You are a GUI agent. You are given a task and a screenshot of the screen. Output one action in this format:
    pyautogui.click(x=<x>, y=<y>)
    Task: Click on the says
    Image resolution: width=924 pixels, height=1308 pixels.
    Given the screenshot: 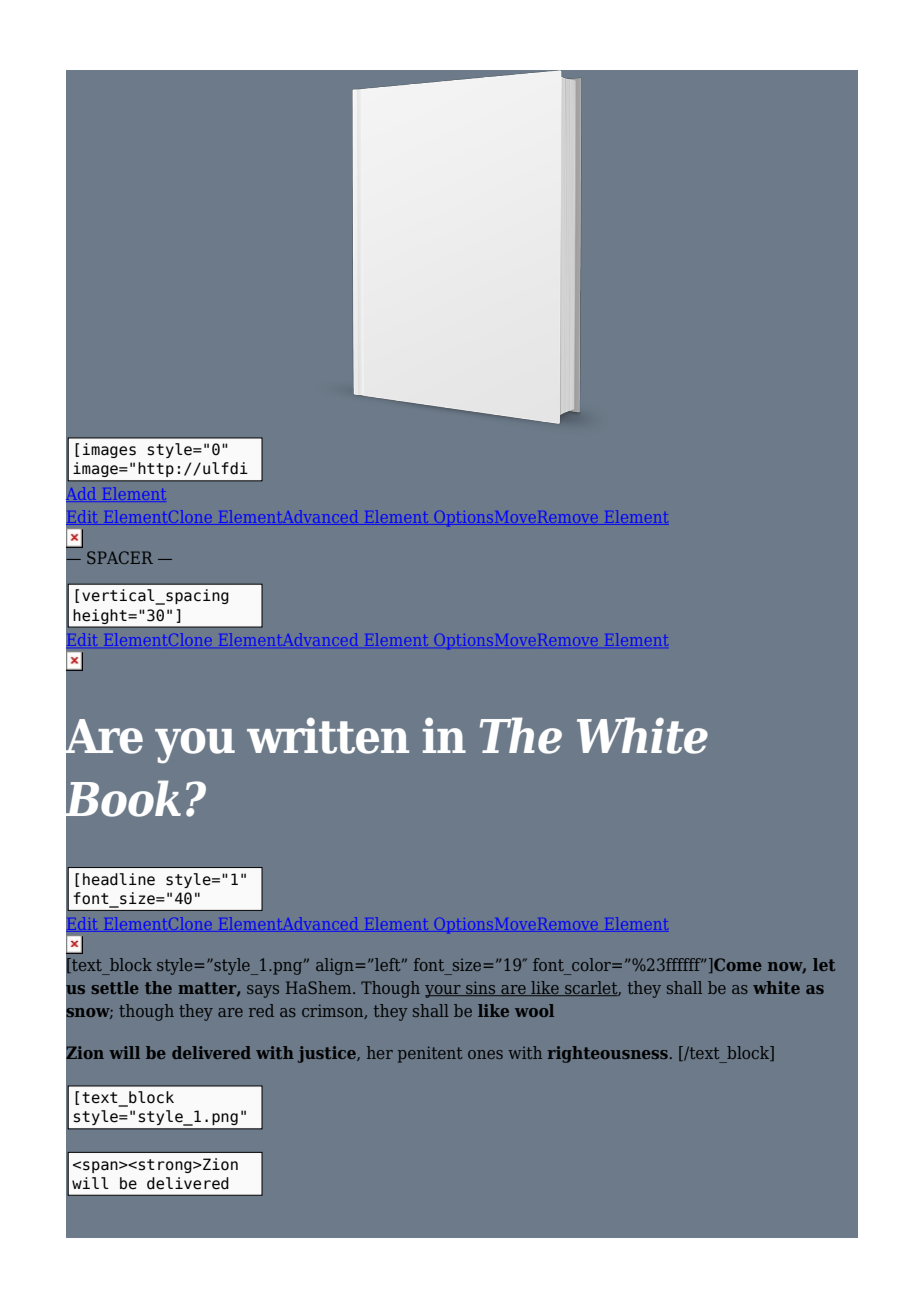 What is the action you would take?
    pyautogui.click(x=263, y=991)
